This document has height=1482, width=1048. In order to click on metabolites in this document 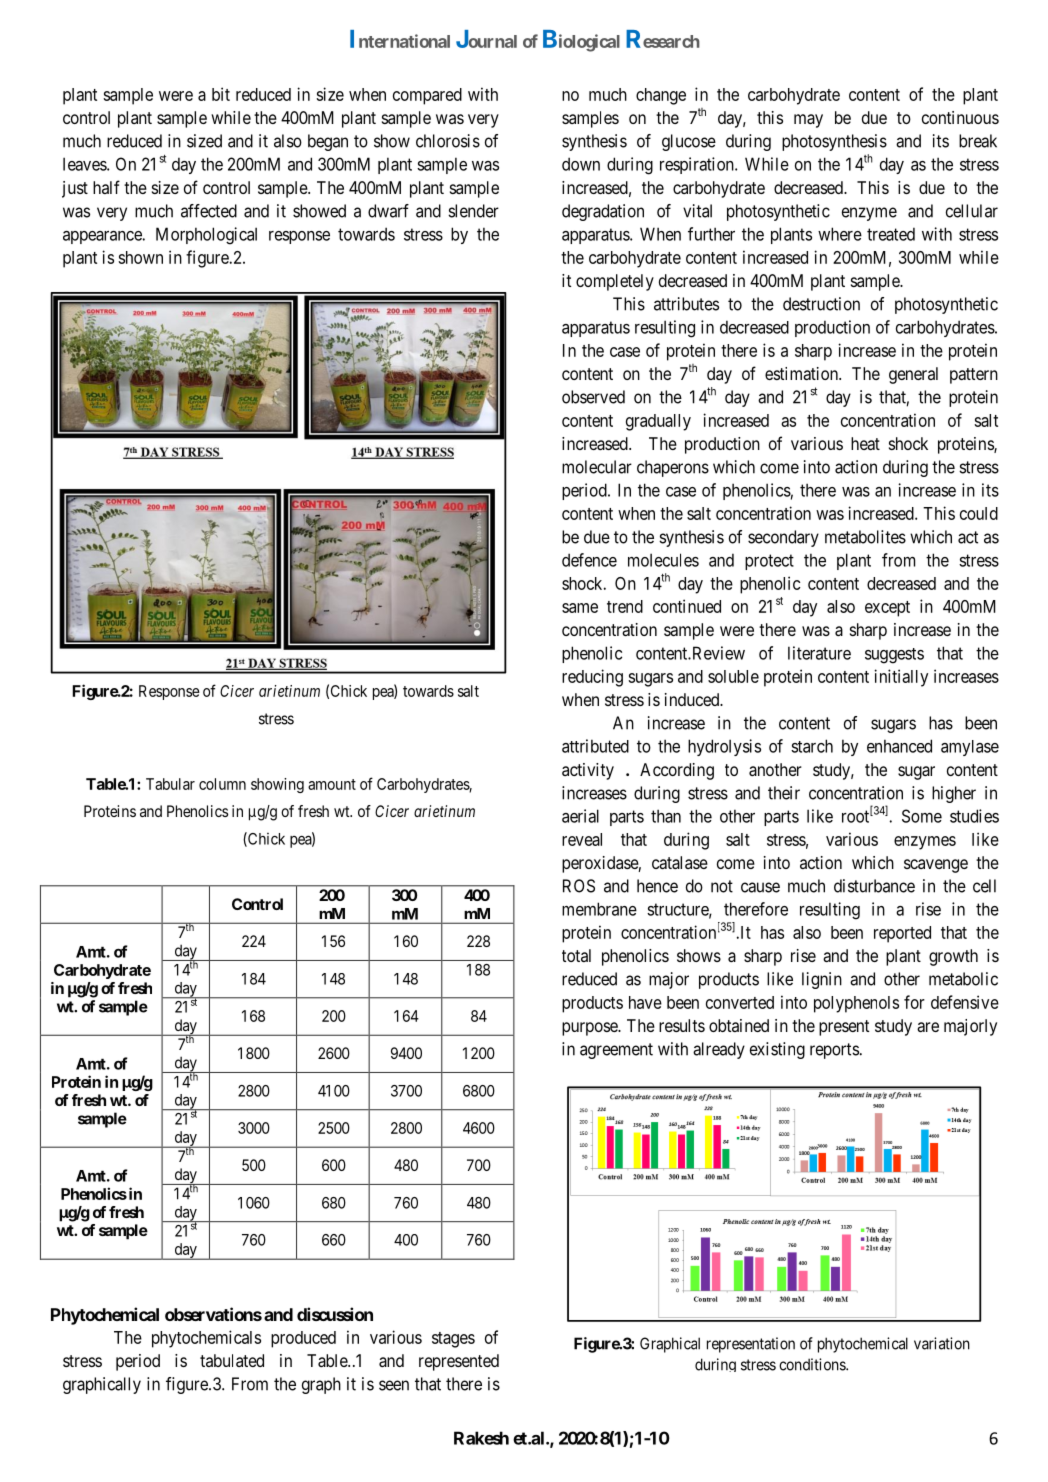, I will do `click(865, 537)`.
